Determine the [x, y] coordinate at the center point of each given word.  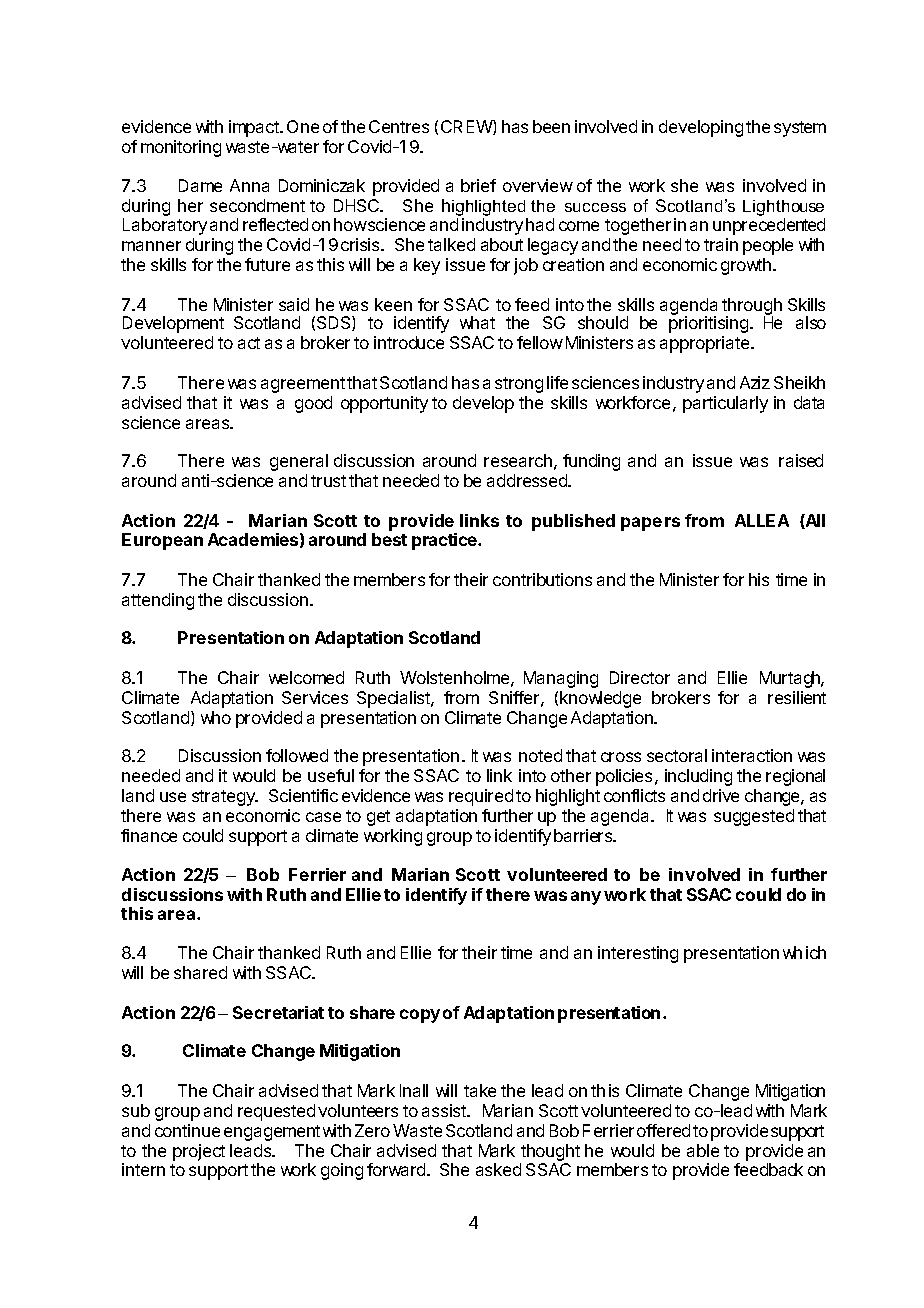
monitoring [181, 148]
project [199, 1152]
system [800, 129]
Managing [561, 679]
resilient [797, 697]
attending [158, 601]
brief [478, 185]
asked [498, 1169]
